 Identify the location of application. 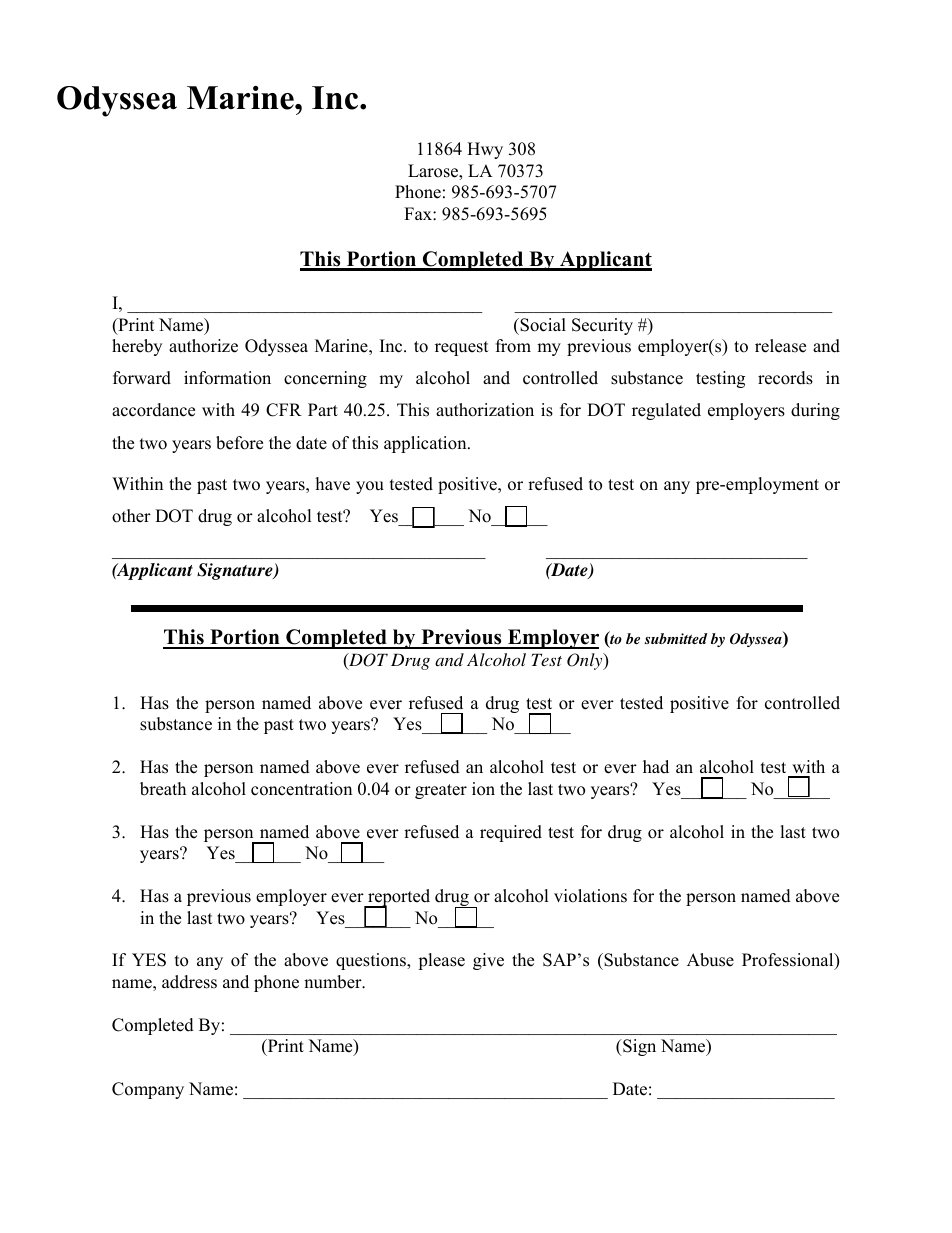
(426, 444).
